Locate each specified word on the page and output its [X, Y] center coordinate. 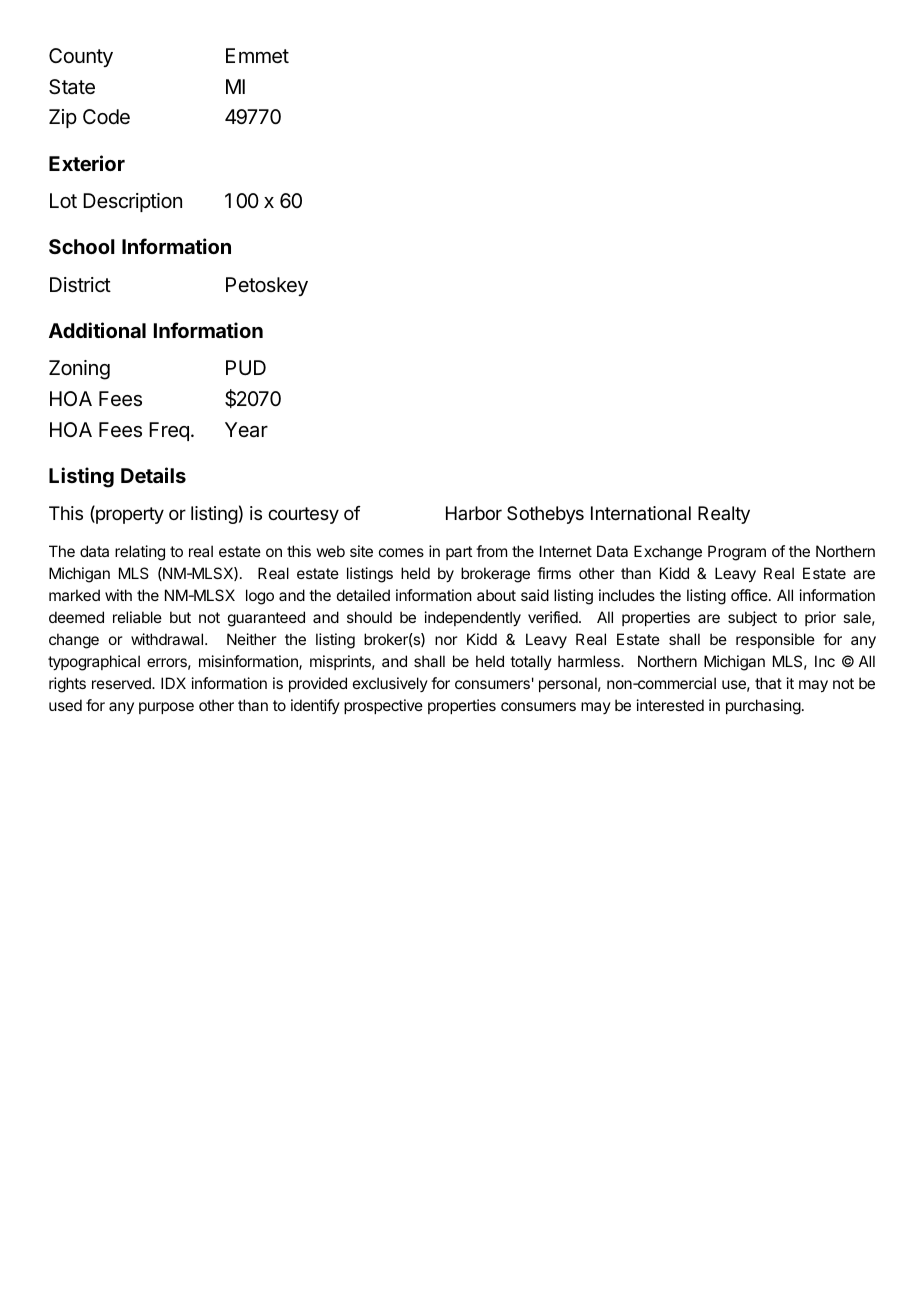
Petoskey [267, 286]
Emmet [257, 56]
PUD [246, 367]
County [81, 57]
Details [153, 475]
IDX [173, 683]
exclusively [390, 684]
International [641, 513]
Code [106, 116]
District [80, 285]
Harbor [474, 513]
